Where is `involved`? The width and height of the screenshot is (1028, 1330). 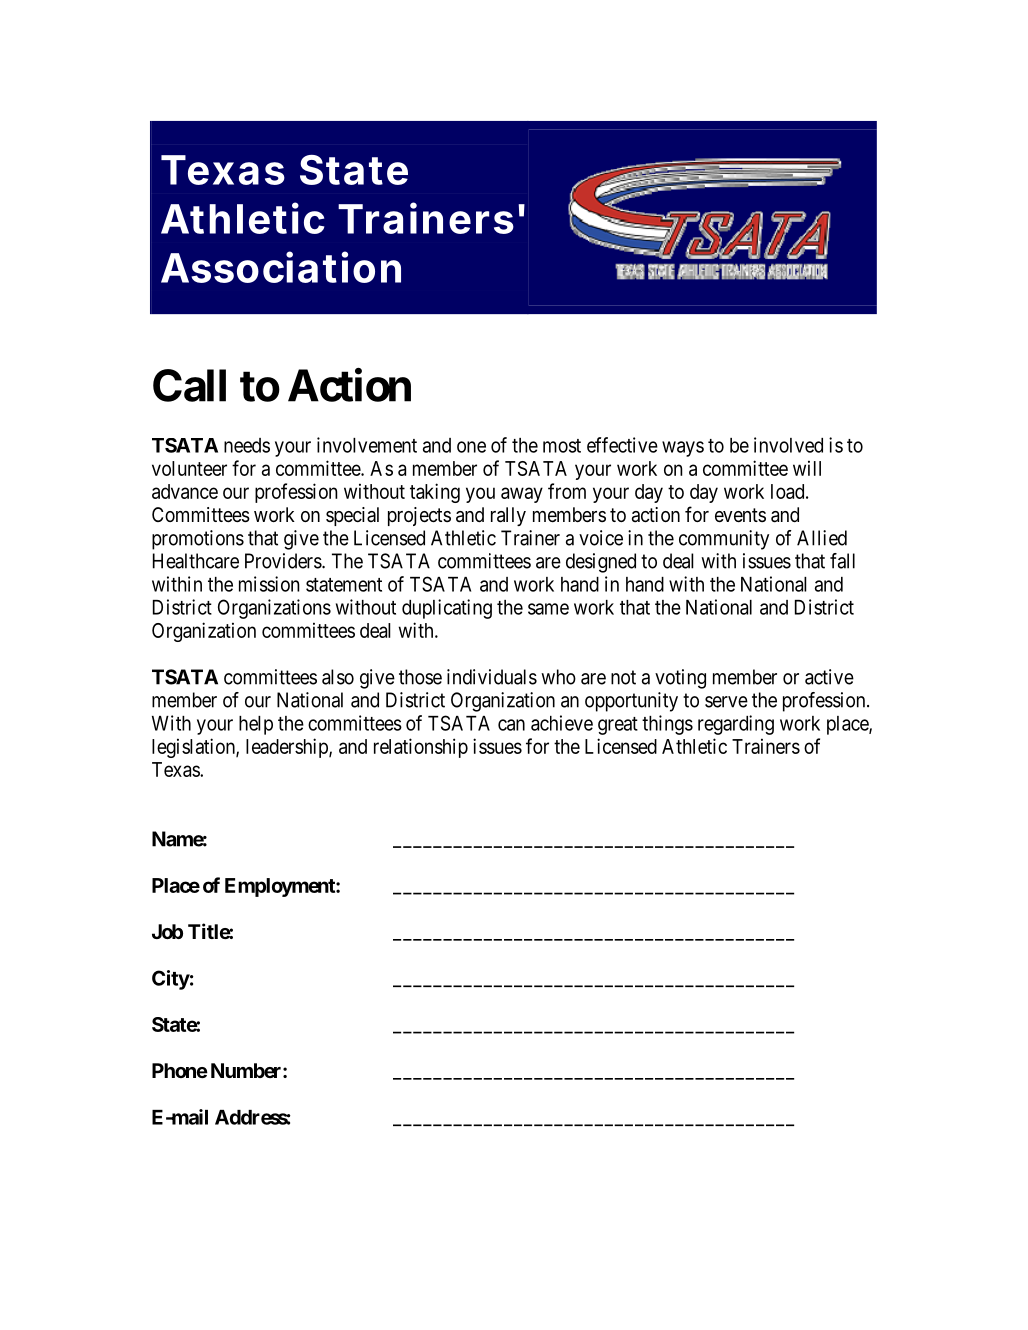
involved is located at coordinates (788, 445).
